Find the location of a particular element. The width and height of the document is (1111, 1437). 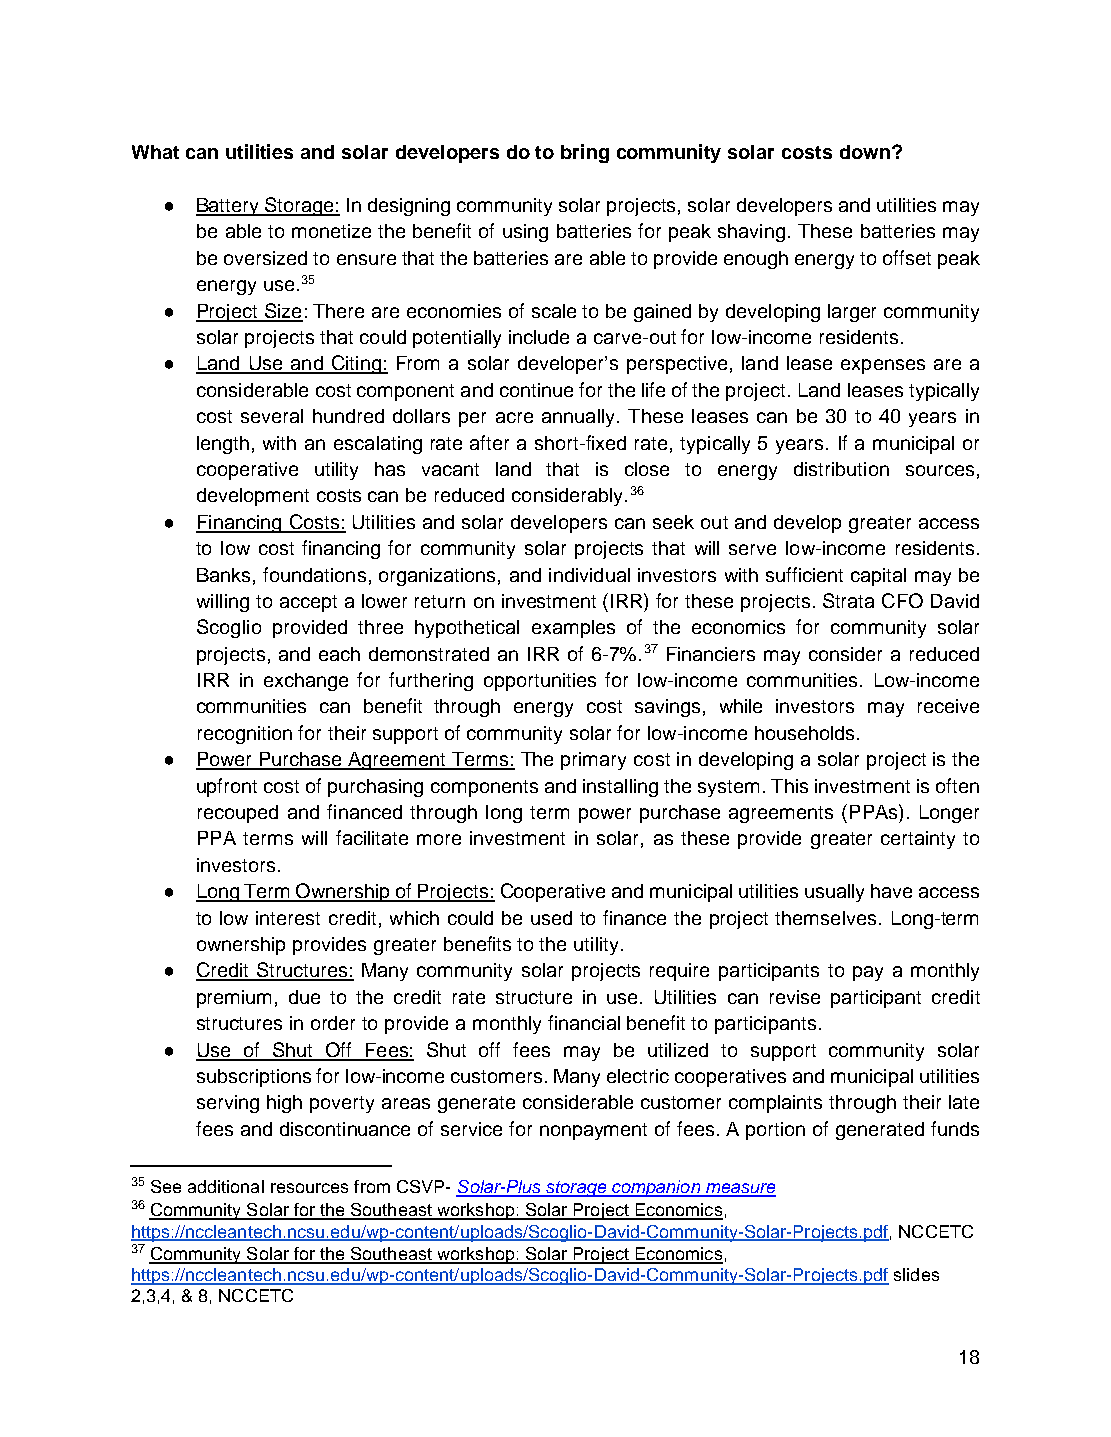

slides is located at coordinates (916, 1274).
